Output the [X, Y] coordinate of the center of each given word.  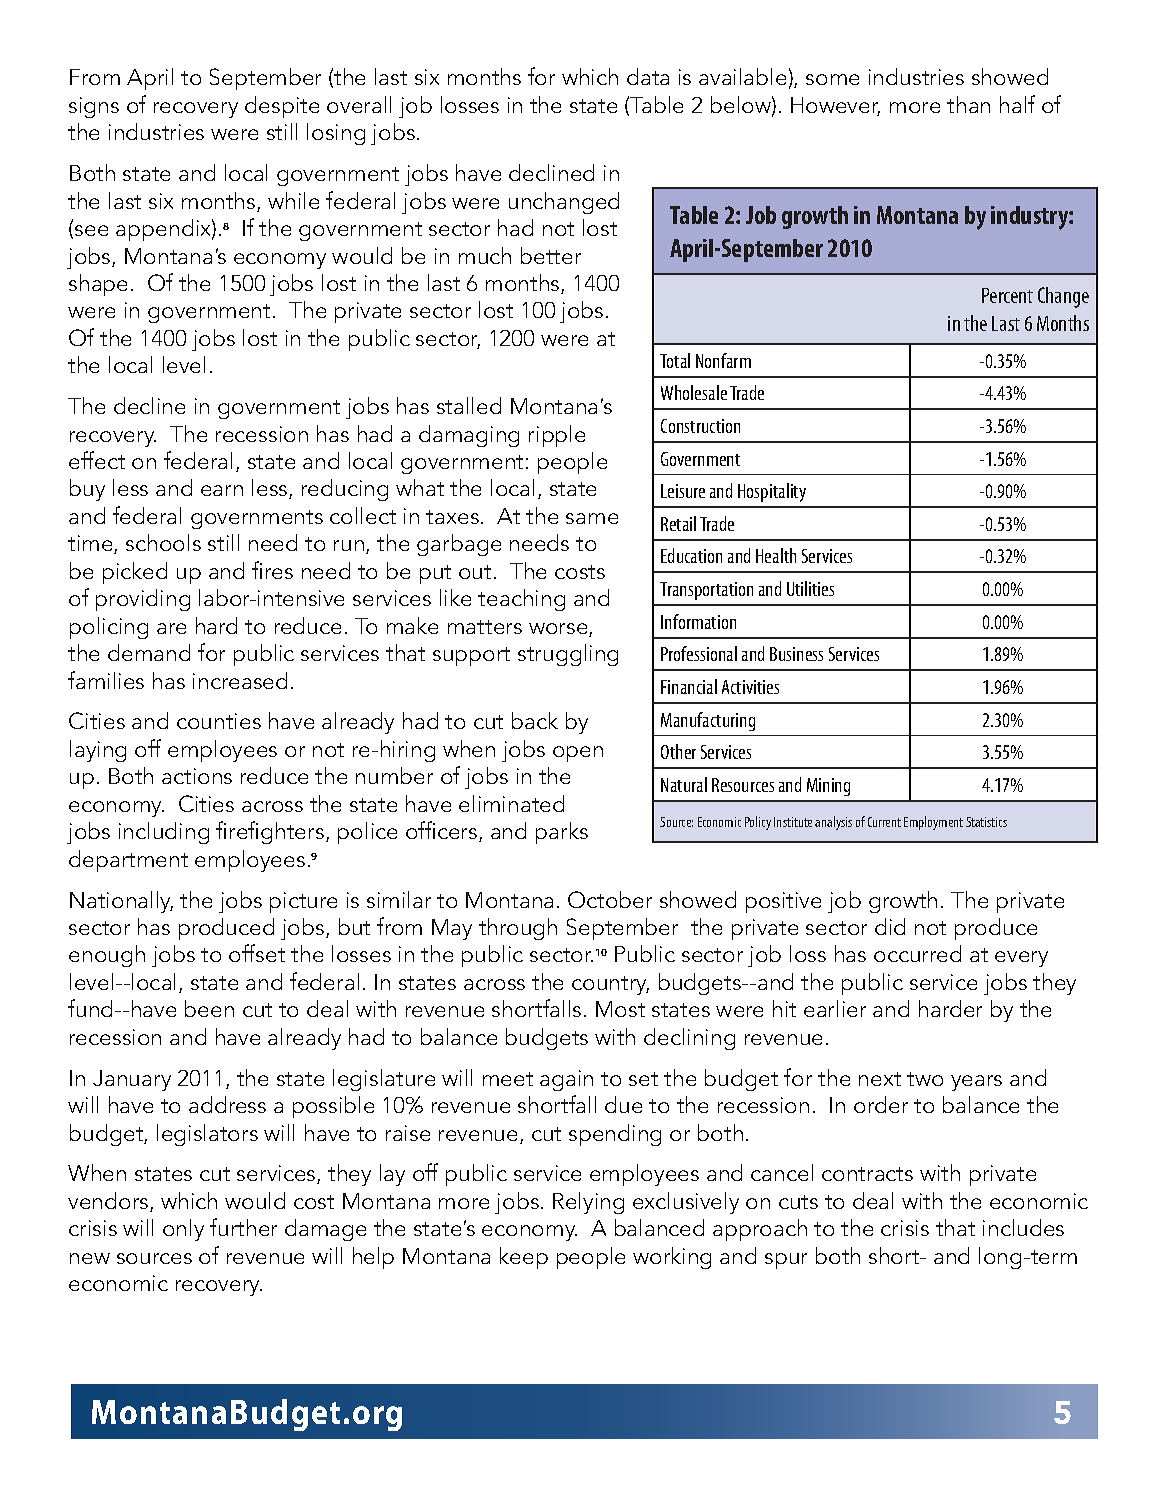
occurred [917, 953]
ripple [557, 436]
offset [257, 953]
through [518, 929]
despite [282, 107]
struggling [568, 655]
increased [240, 680]
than [968, 104]
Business [796, 654]
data [648, 76]
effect [97, 460]
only [183, 1230]
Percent [1007, 295]
